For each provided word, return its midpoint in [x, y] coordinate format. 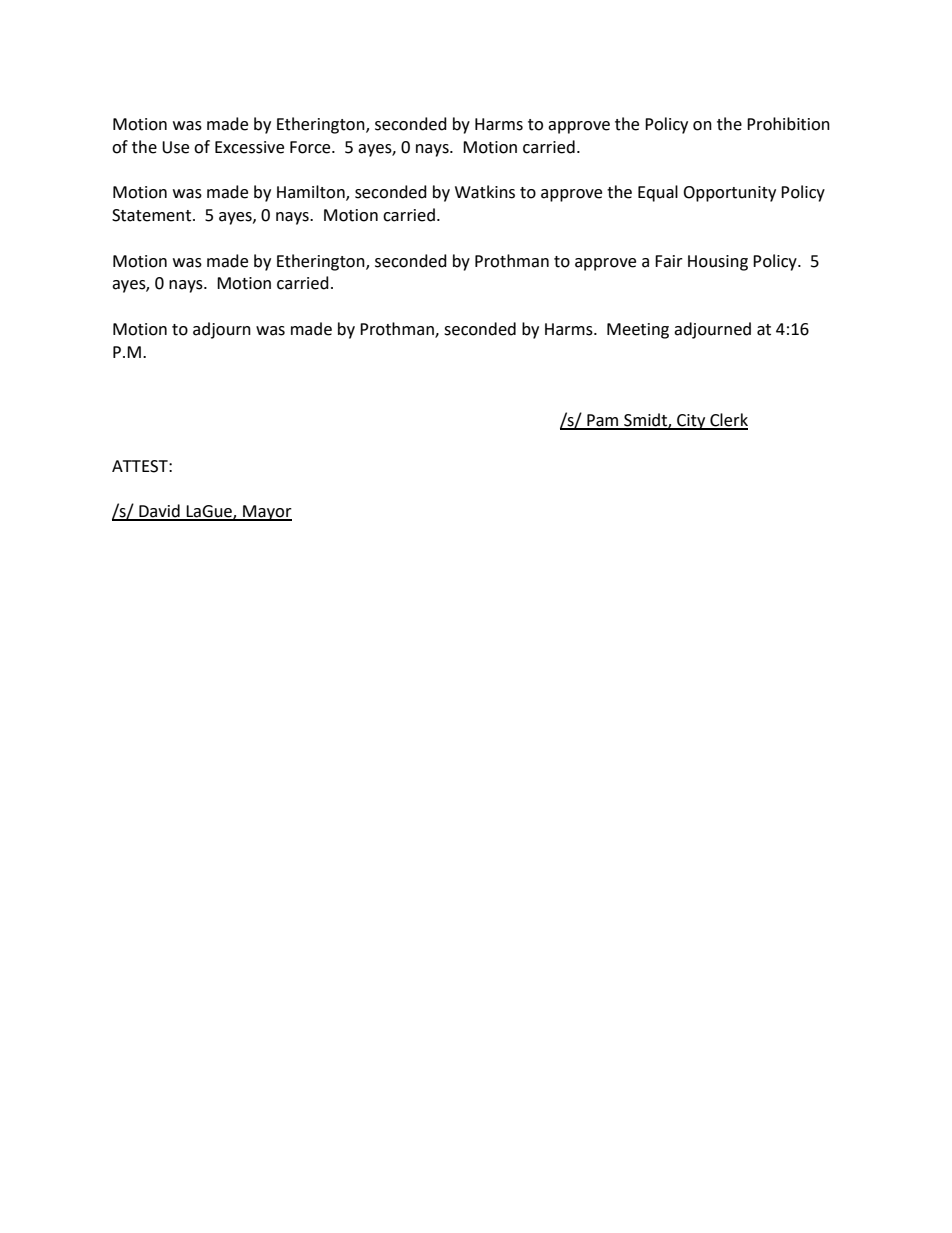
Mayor [266, 513]
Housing [718, 263]
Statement [151, 215]
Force [311, 147]
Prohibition [788, 124]
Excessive [249, 147]
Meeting [638, 331]
